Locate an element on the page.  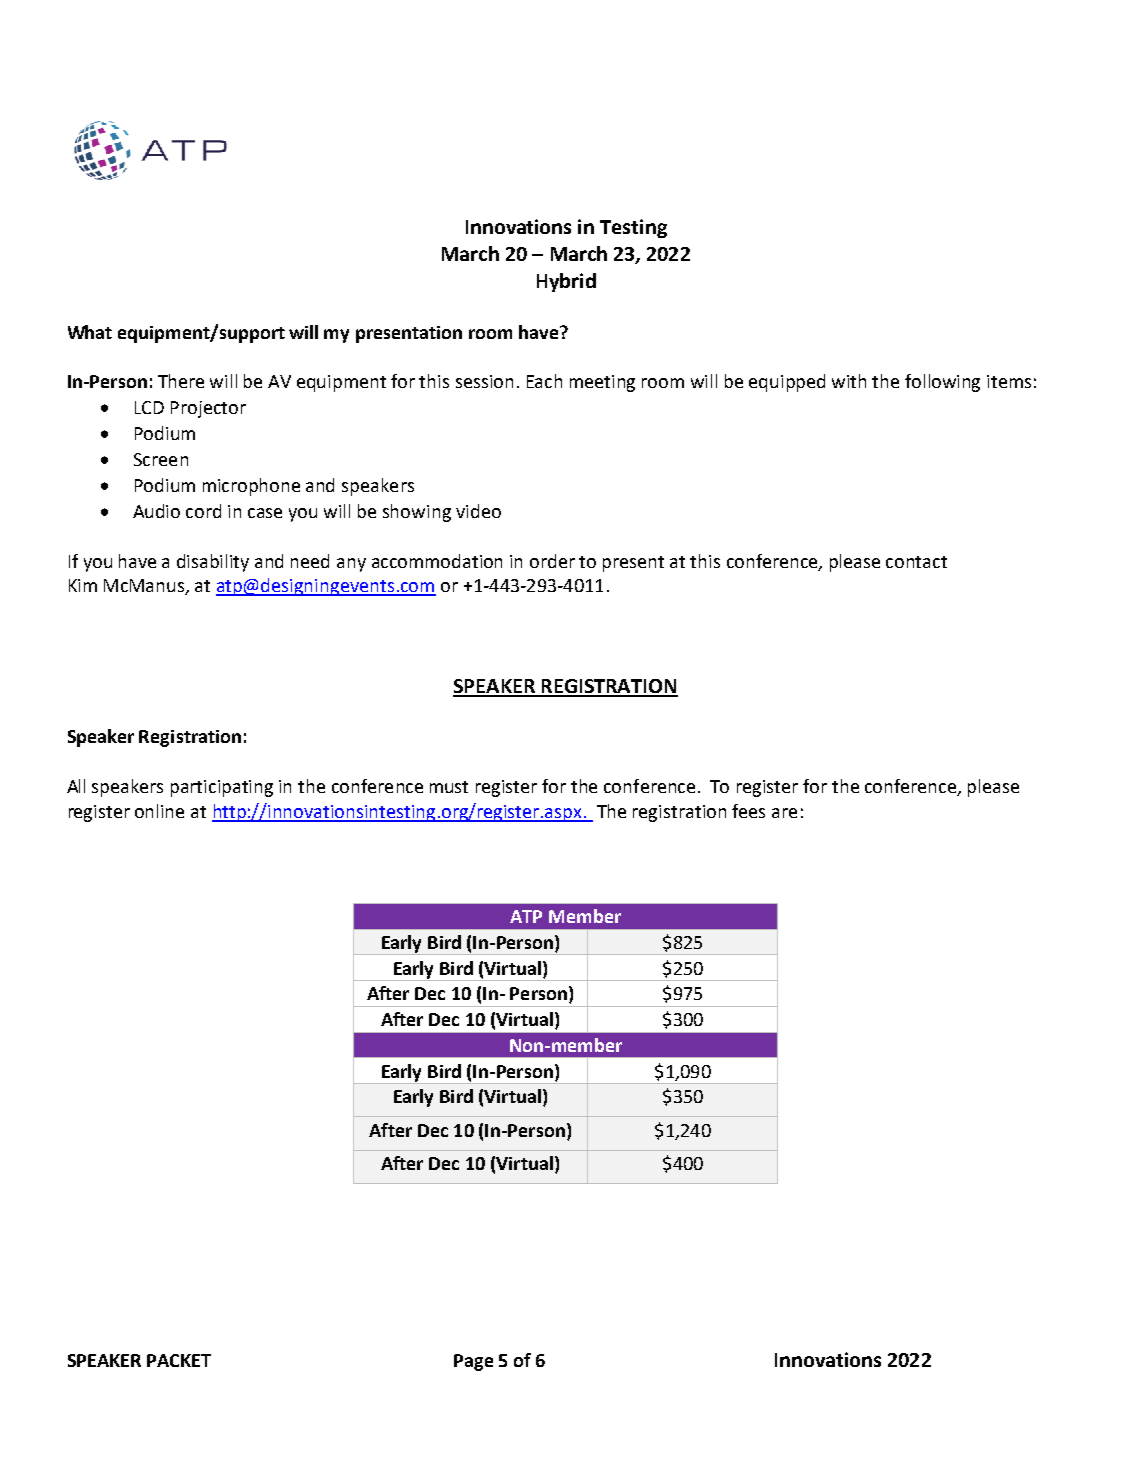
accommodation is located at coordinates (437, 561).
